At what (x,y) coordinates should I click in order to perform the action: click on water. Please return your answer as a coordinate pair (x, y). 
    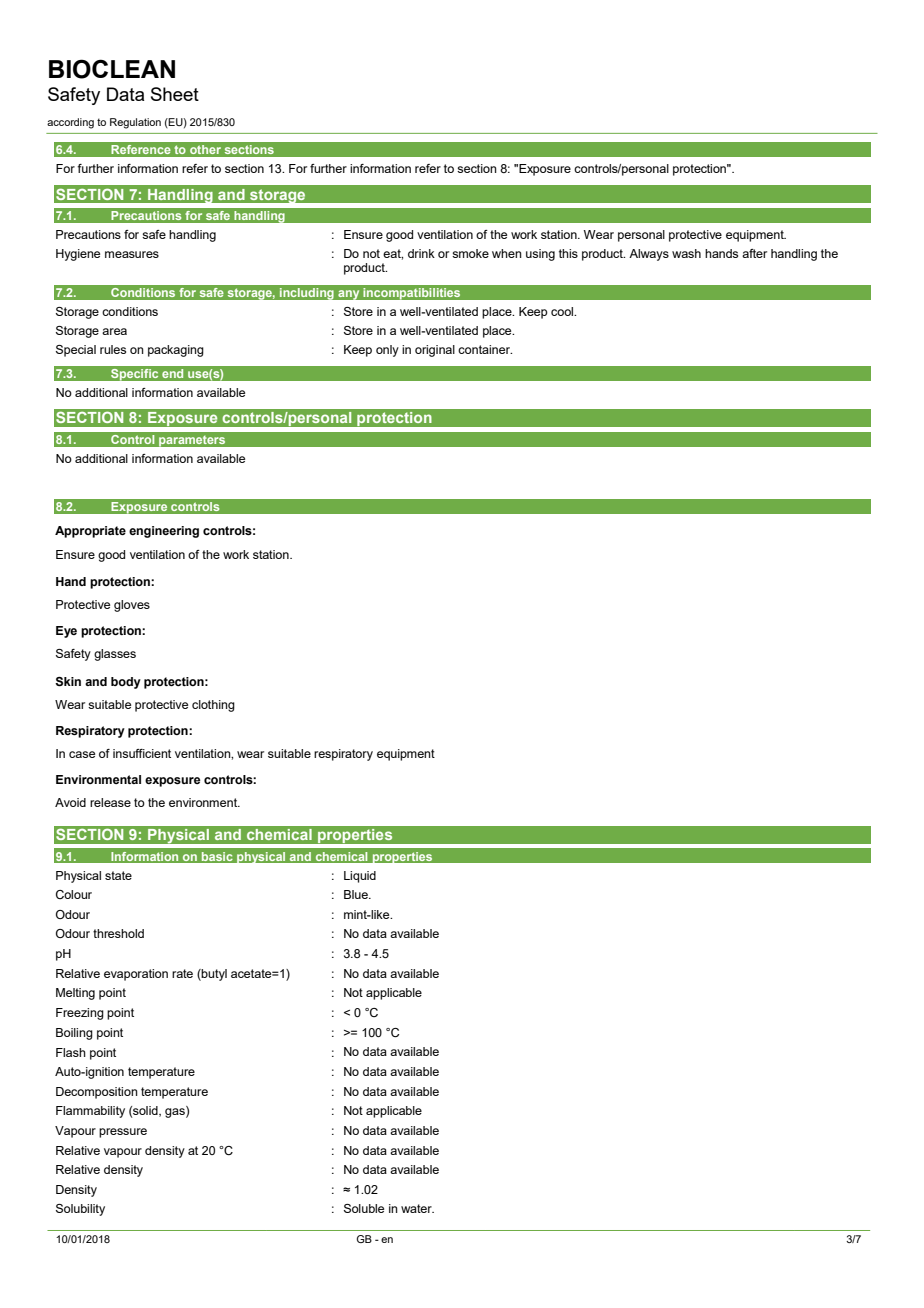
    Looking at the image, I should click on (417, 1208).
